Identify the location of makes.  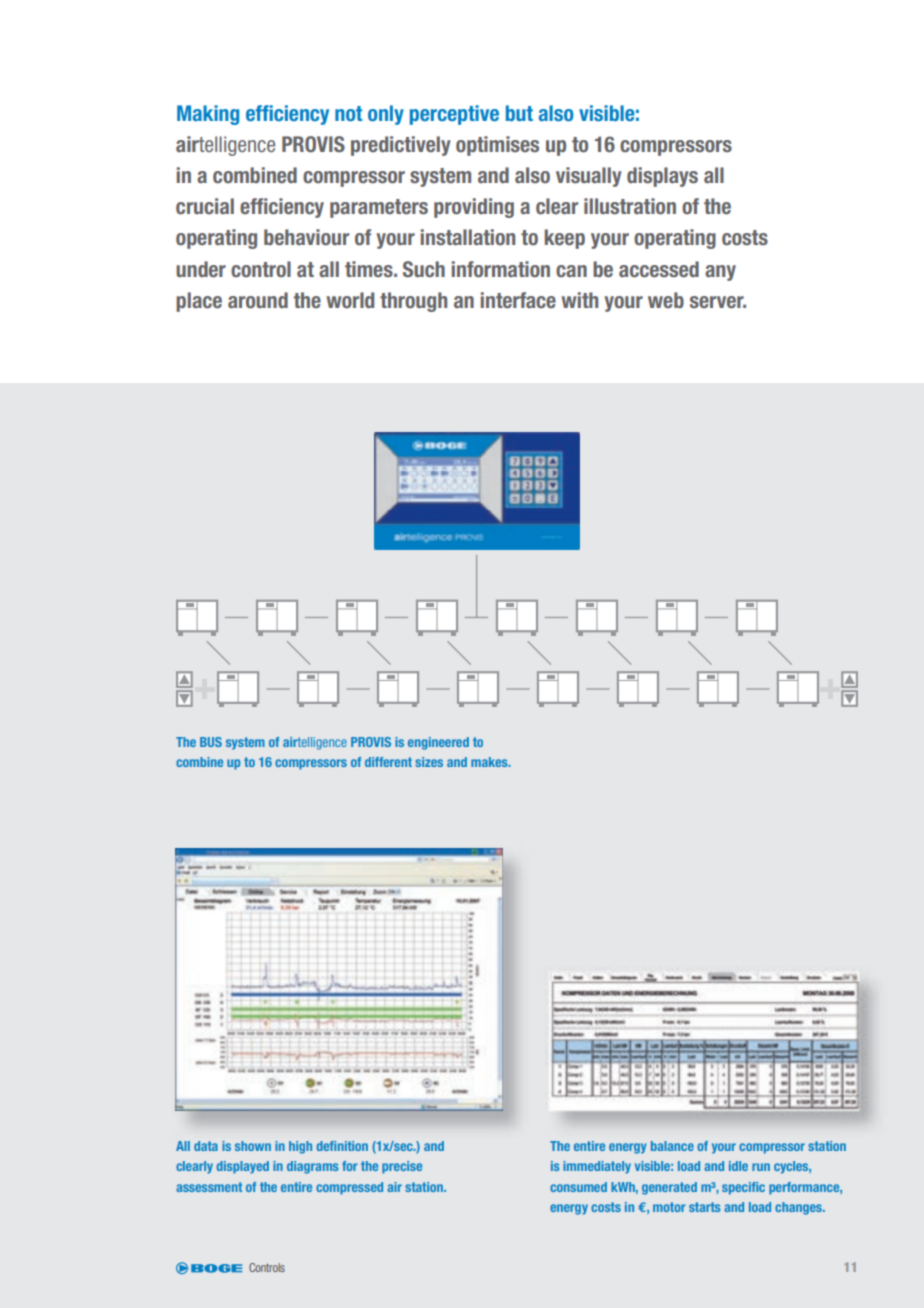
(490, 762).
